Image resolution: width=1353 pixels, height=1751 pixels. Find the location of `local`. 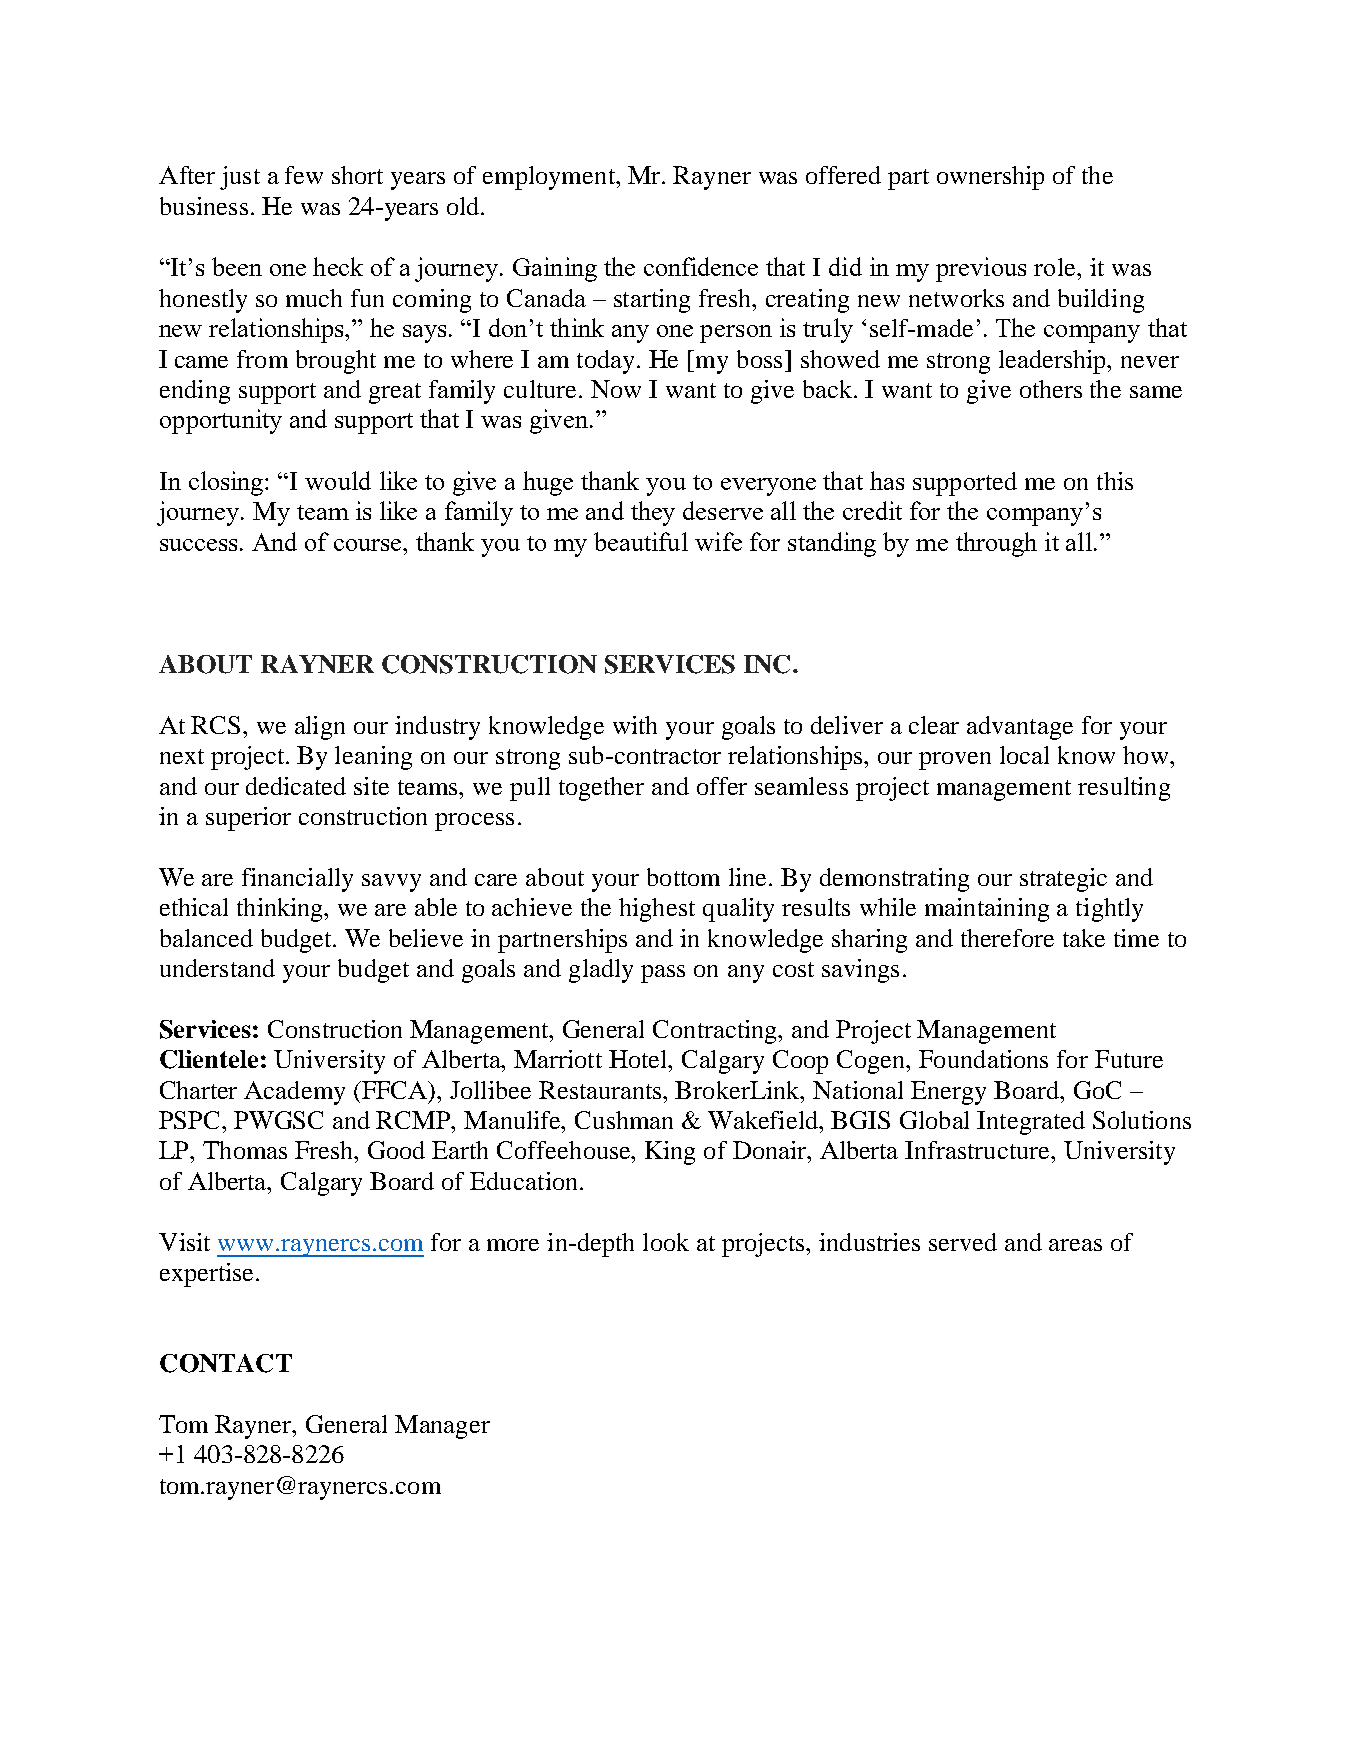

local is located at coordinates (1024, 755).
